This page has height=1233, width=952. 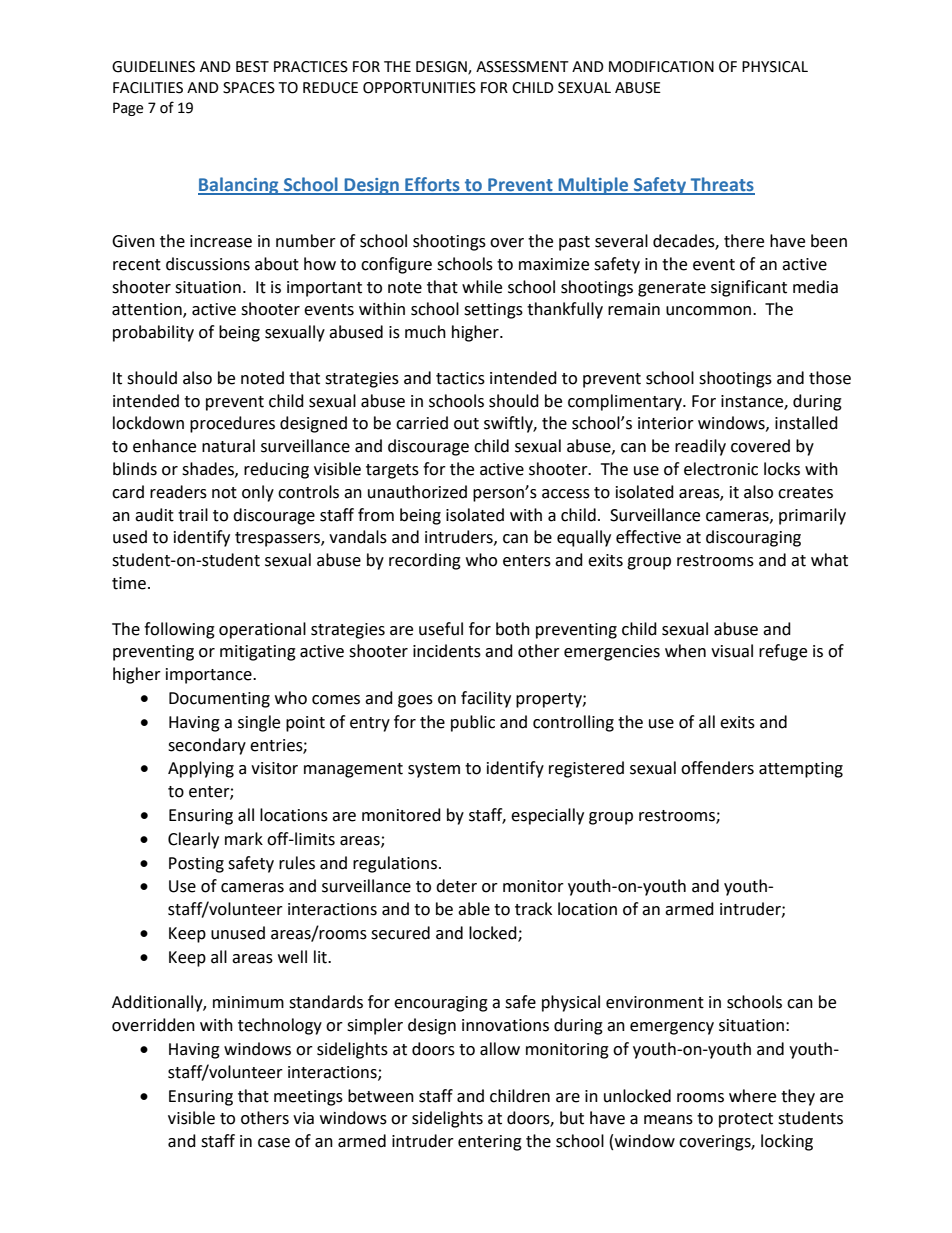 What do you see at coordinates (732, 651) in the page?
I see `visual` at bounding box center [732, 651].
